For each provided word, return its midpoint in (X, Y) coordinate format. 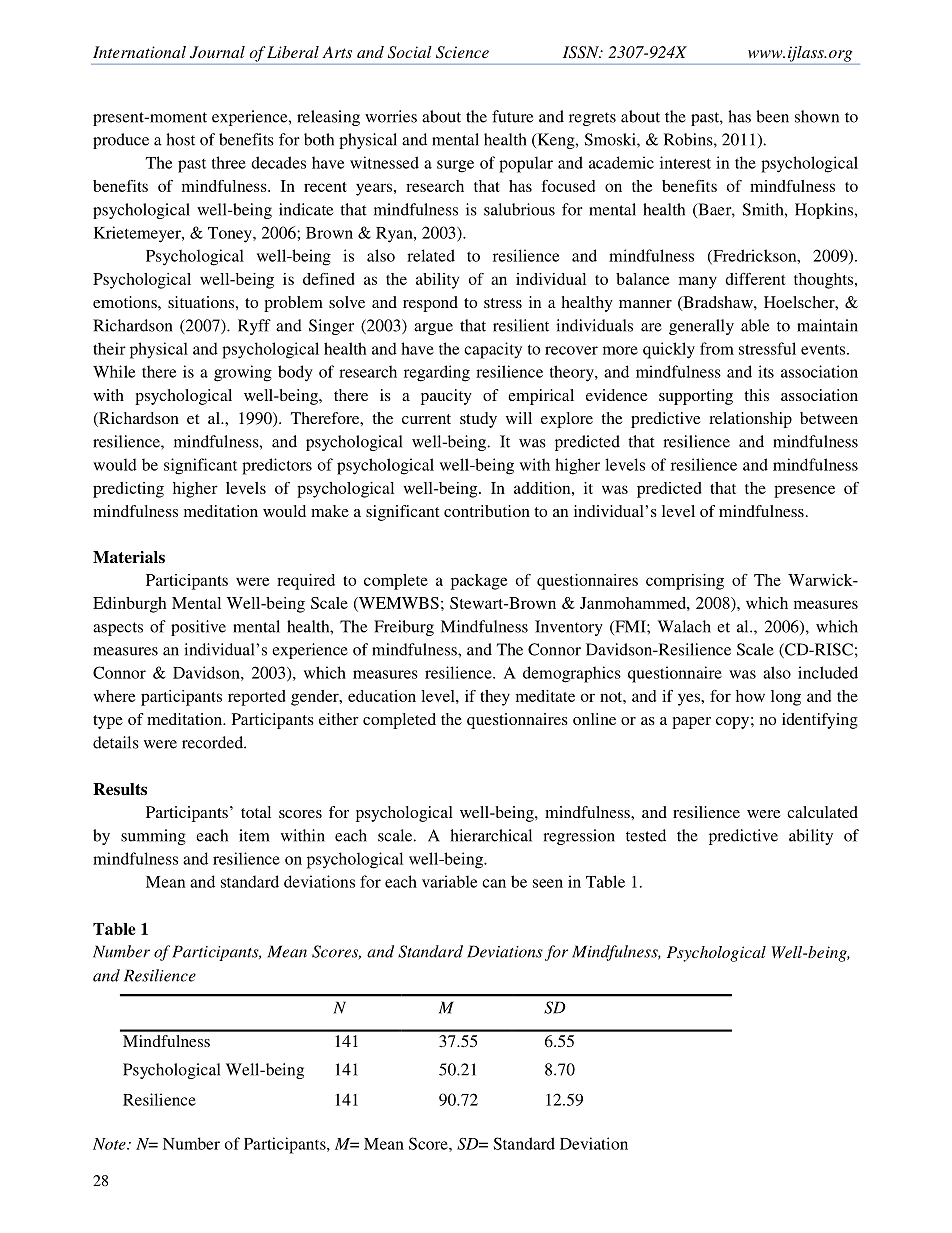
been (772, 116)
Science (462, 52)
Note (110, 1144)
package (479, 582)
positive (198, 628)
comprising (685, 582)
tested (646, 835)
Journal (217, 52)
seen (548, 883)
